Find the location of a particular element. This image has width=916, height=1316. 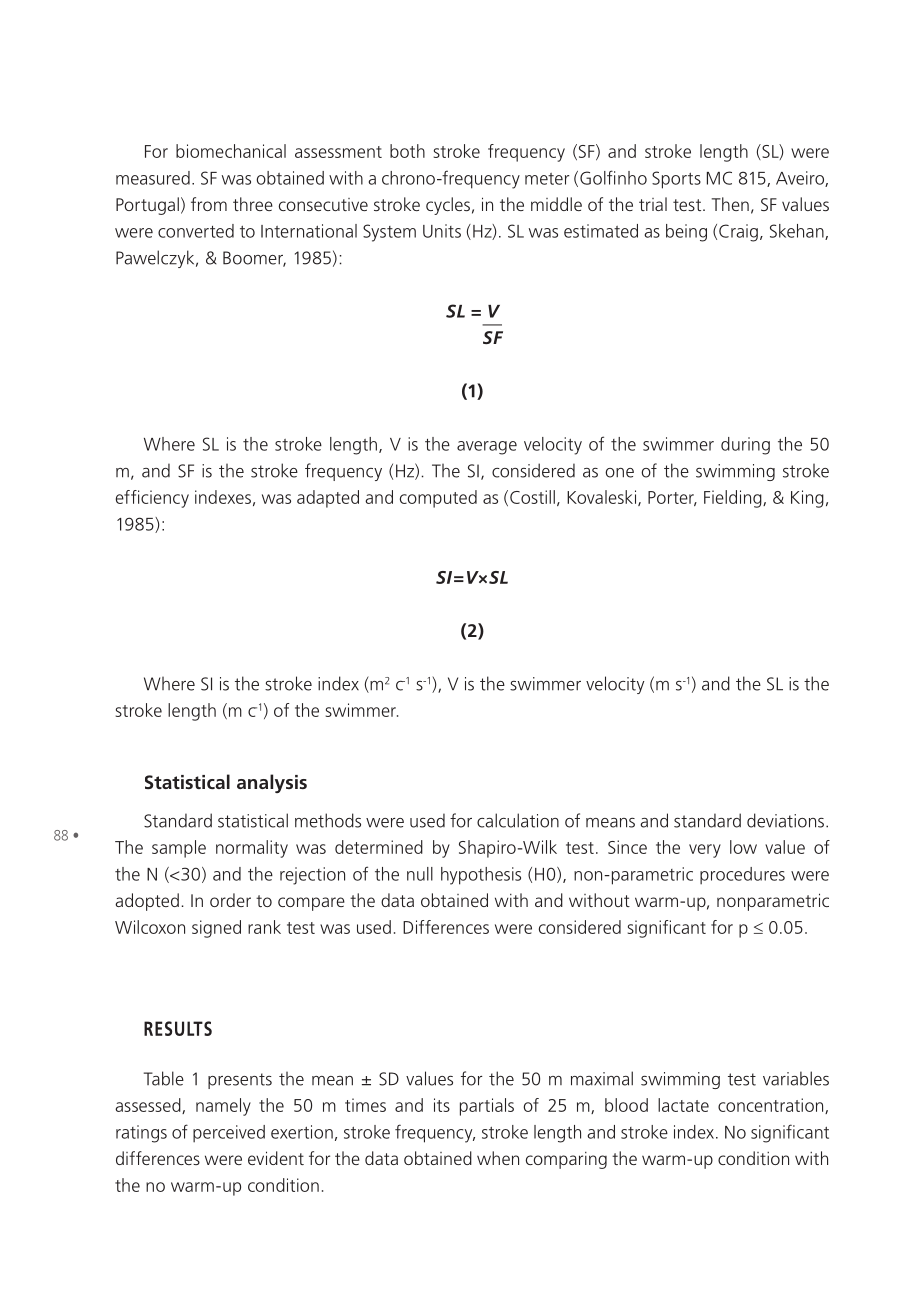

during is located at coordinates (745, 446).
